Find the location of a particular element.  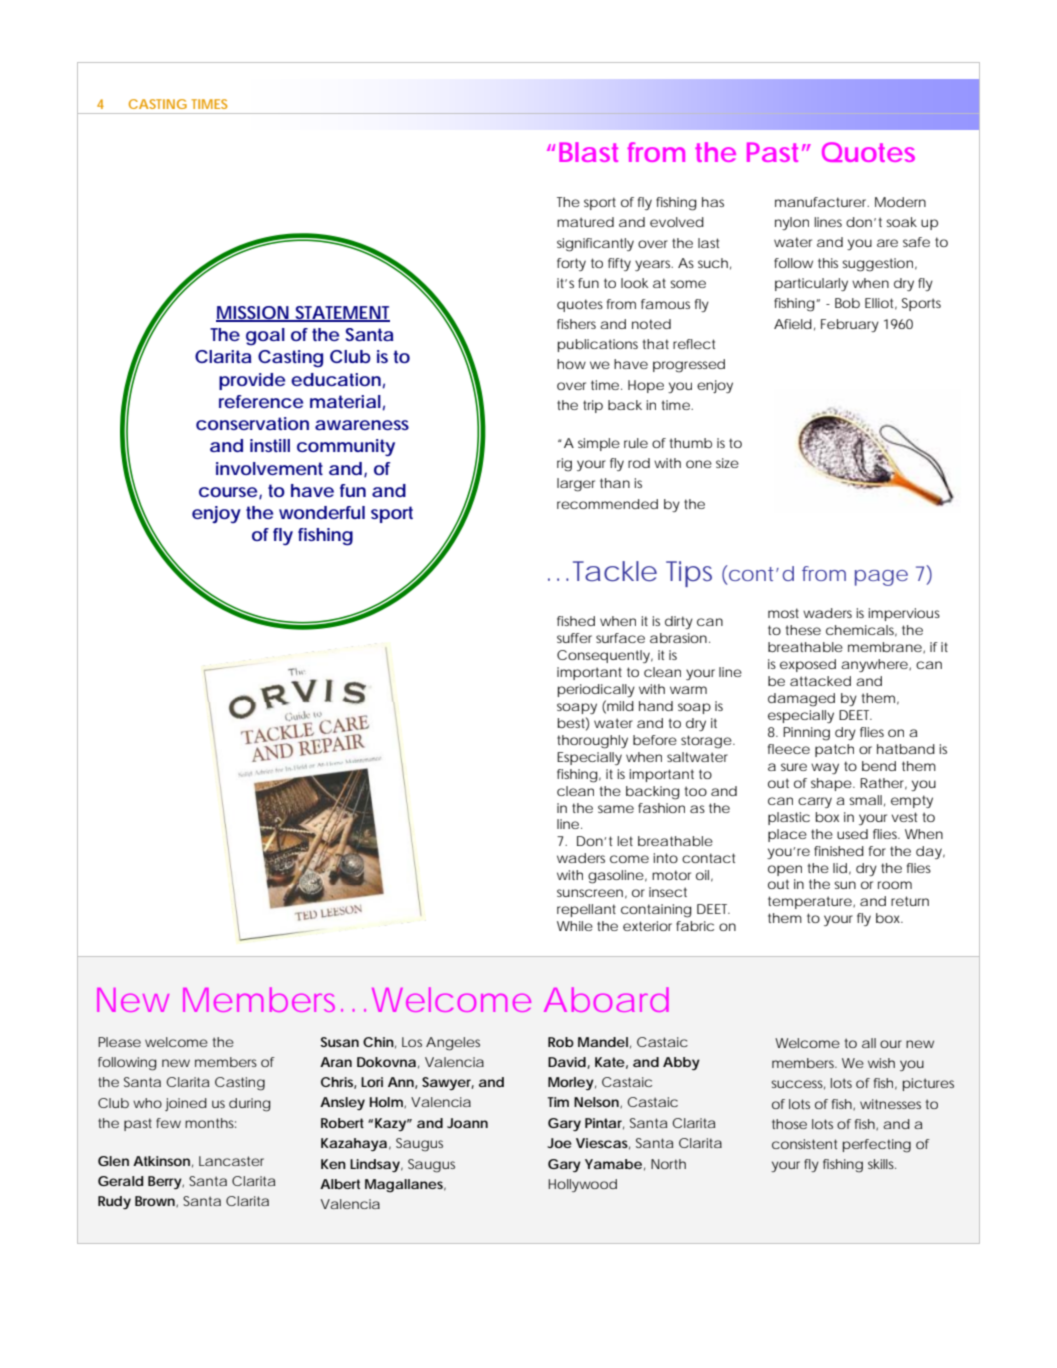

forty is located at coordinates (571, 264).
